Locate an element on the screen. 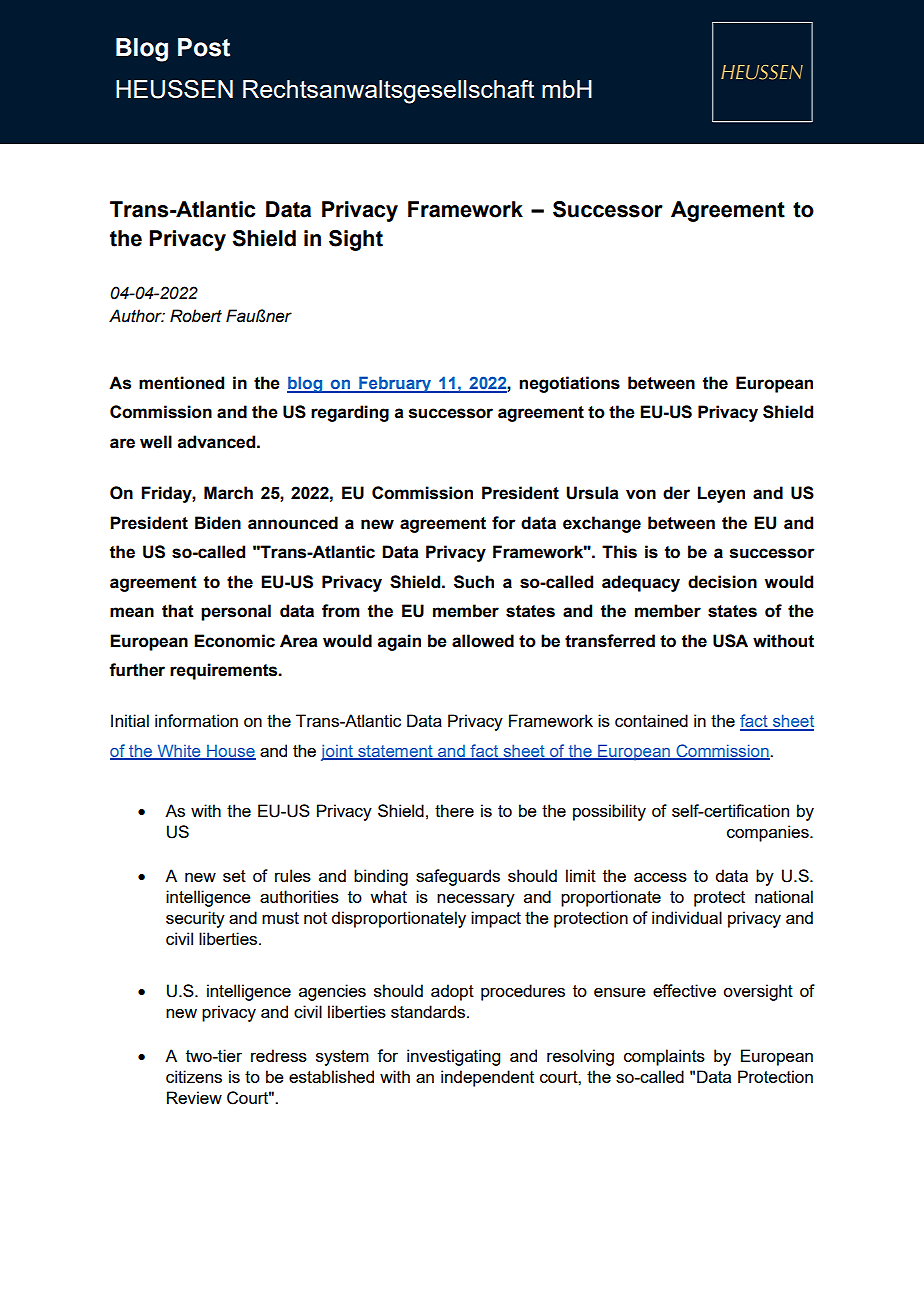 This screenshot has height=1308, width=924. decision is located at coordinates (722, 582).
